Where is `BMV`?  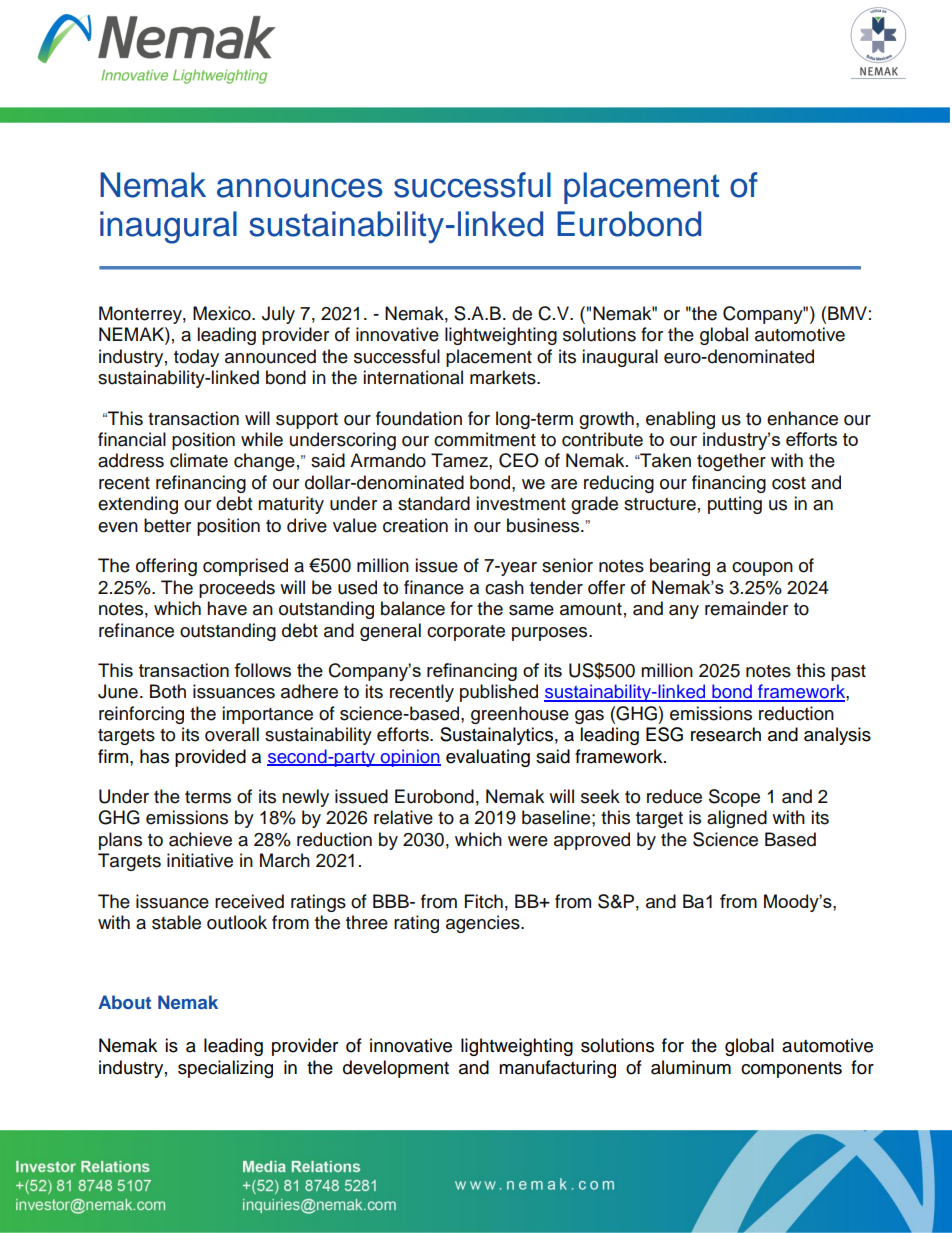 BMV is located at coordinates (847, 313).
